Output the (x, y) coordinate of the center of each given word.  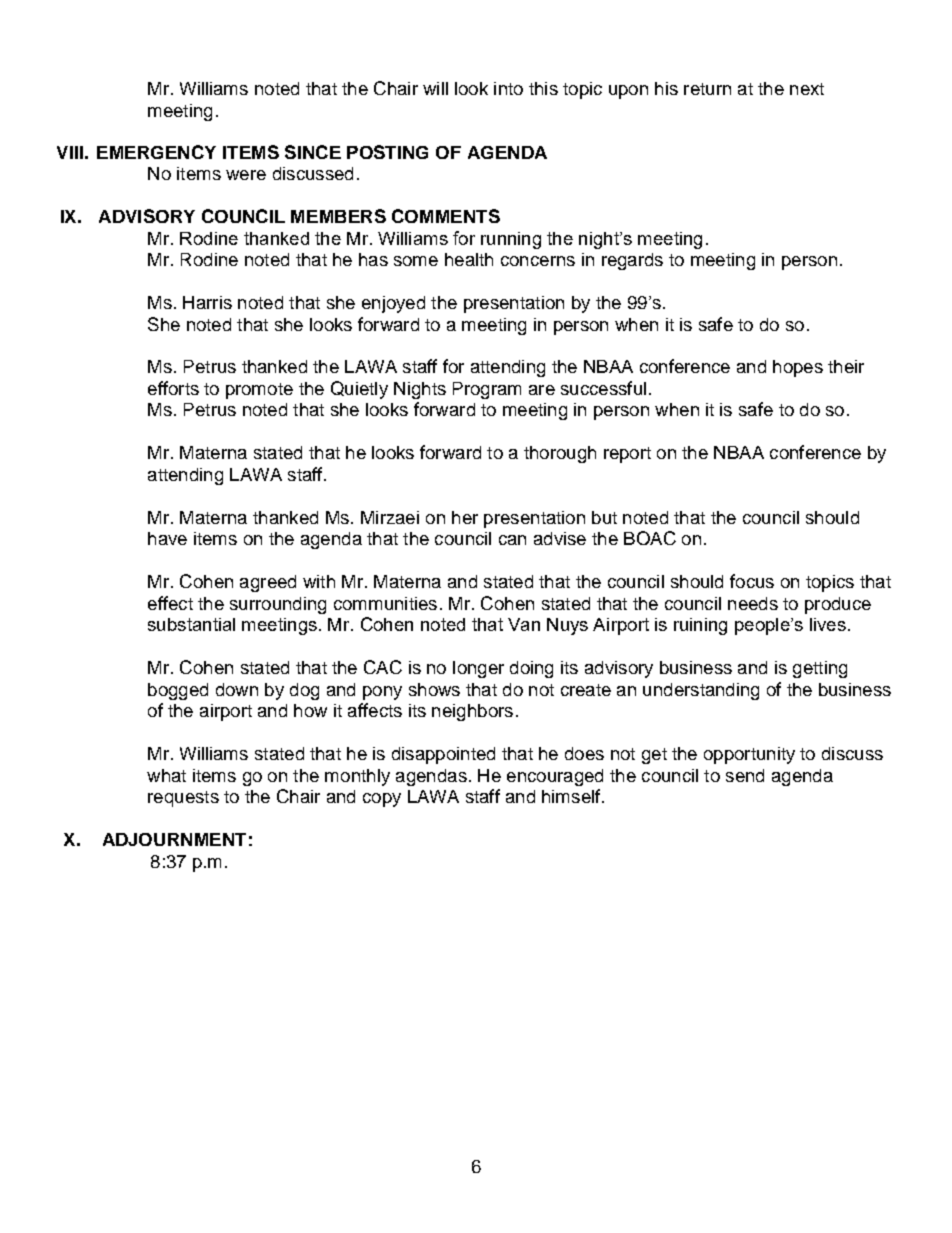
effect (170, 603)
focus (752, 581)
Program (487, 390)
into (508, 88)
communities (385, 603)
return (707, 89)
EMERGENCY (156, 152)
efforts (173, 388)
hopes (798, 368)
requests (183, 799)
